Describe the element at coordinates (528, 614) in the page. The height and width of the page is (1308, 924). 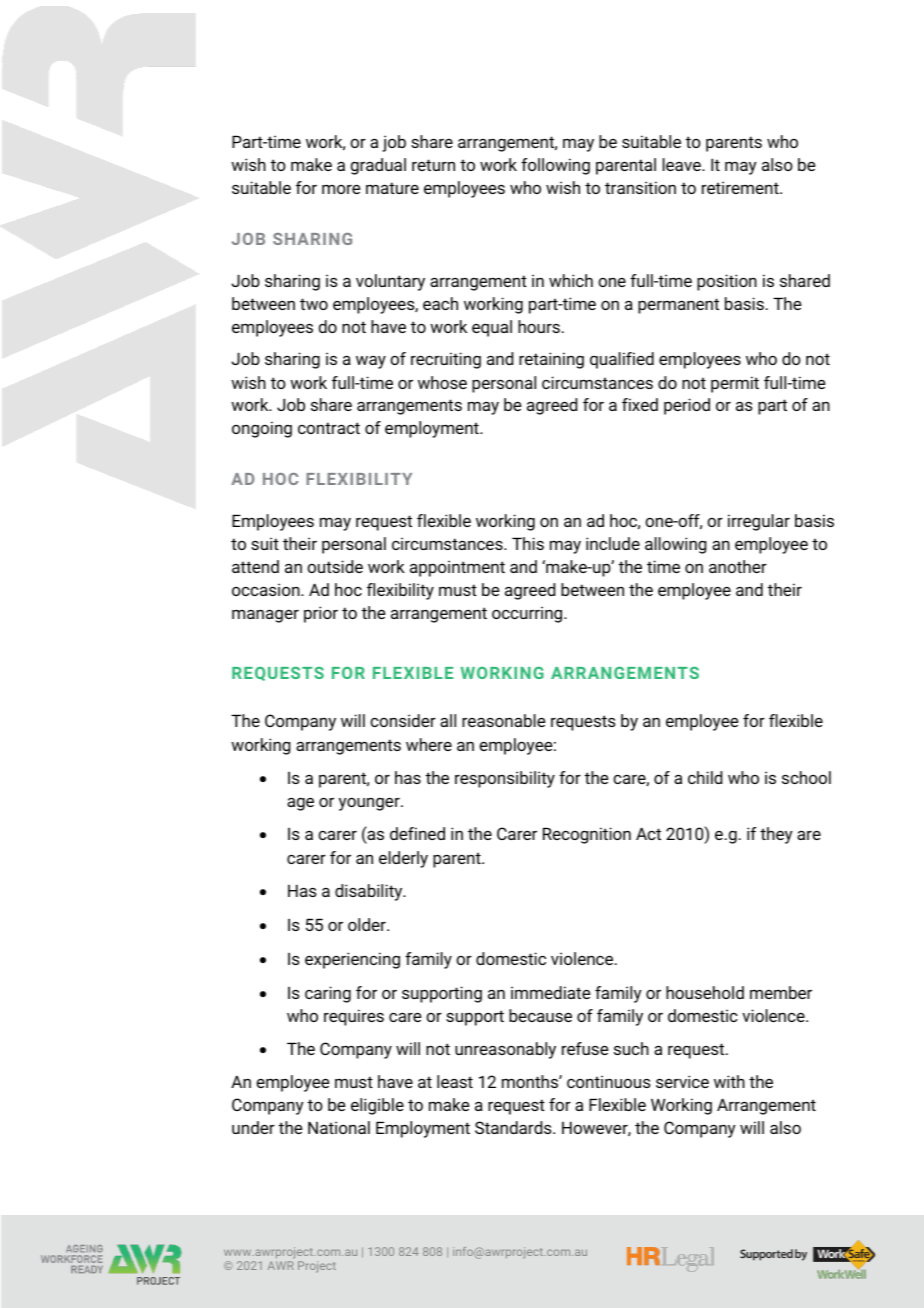
I see `occurring` at that location.
